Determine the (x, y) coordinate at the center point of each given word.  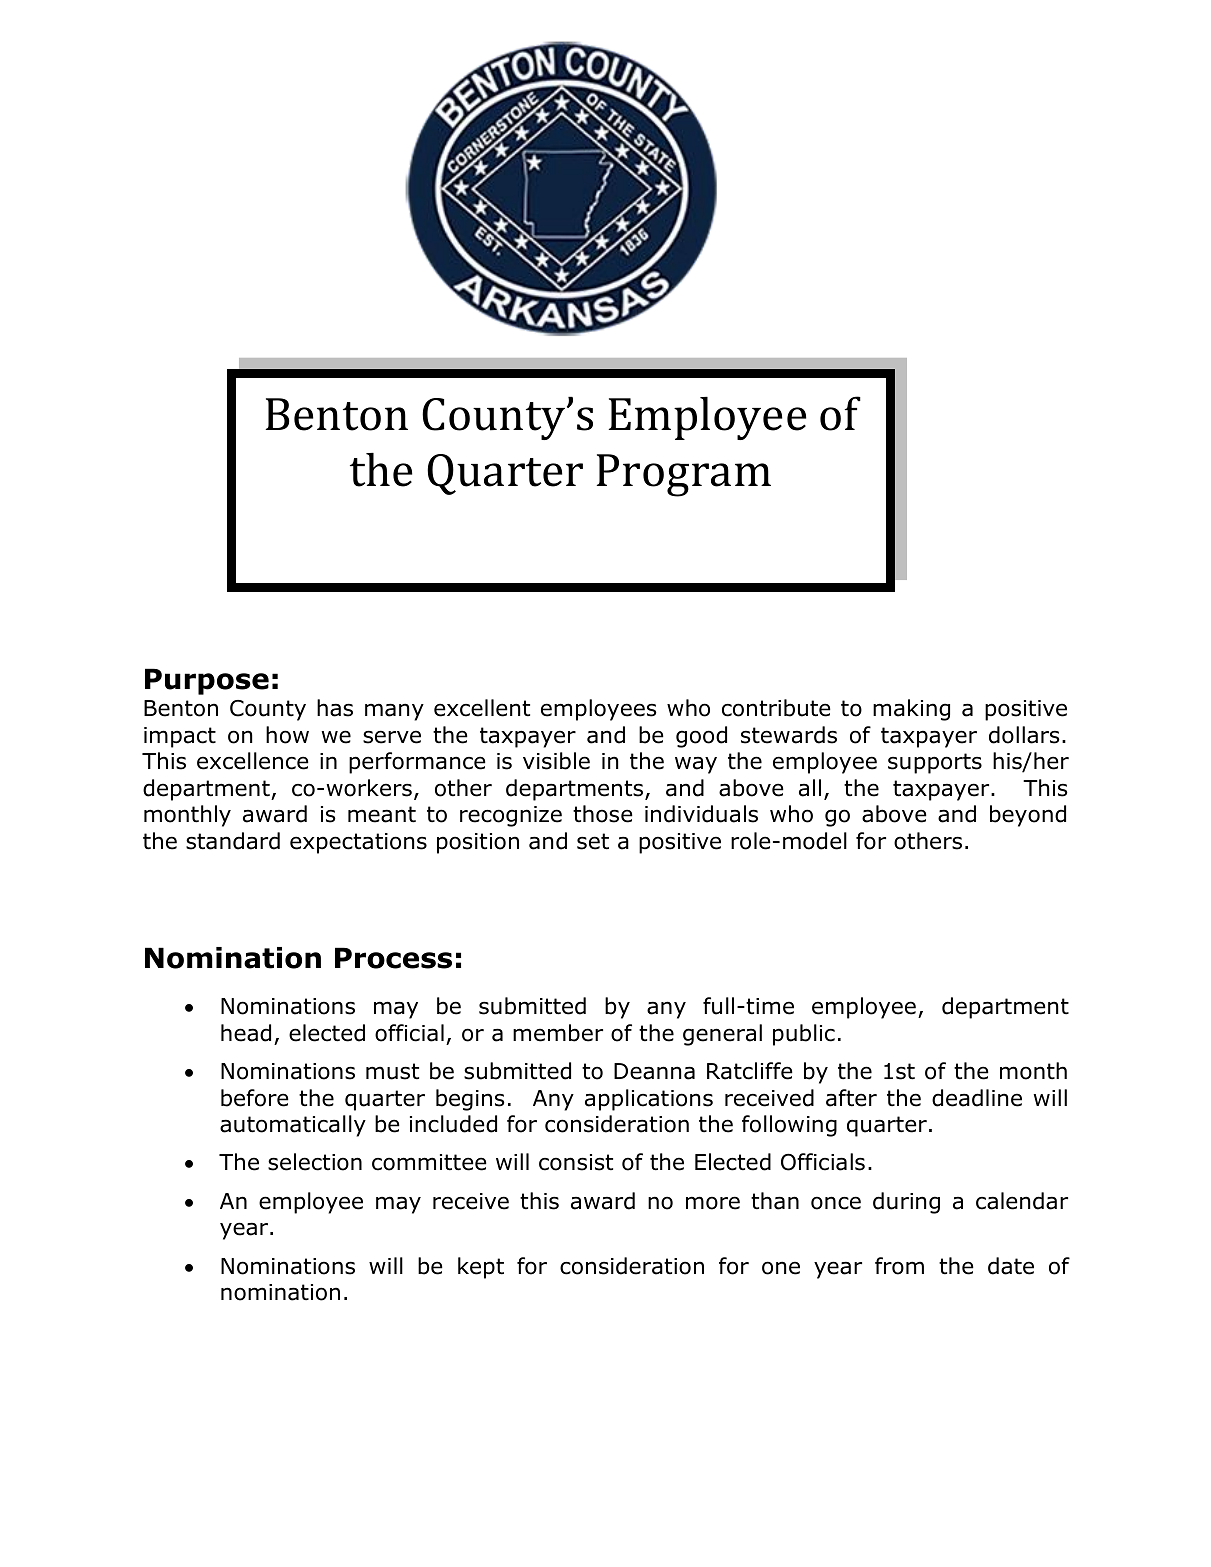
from (899, 1266)
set (593, 841)
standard (233, 841)
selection (315, 1162)
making (911, 710)
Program (684, 475)
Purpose (207, 681)
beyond (1028, 816)
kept (481, 1268)
